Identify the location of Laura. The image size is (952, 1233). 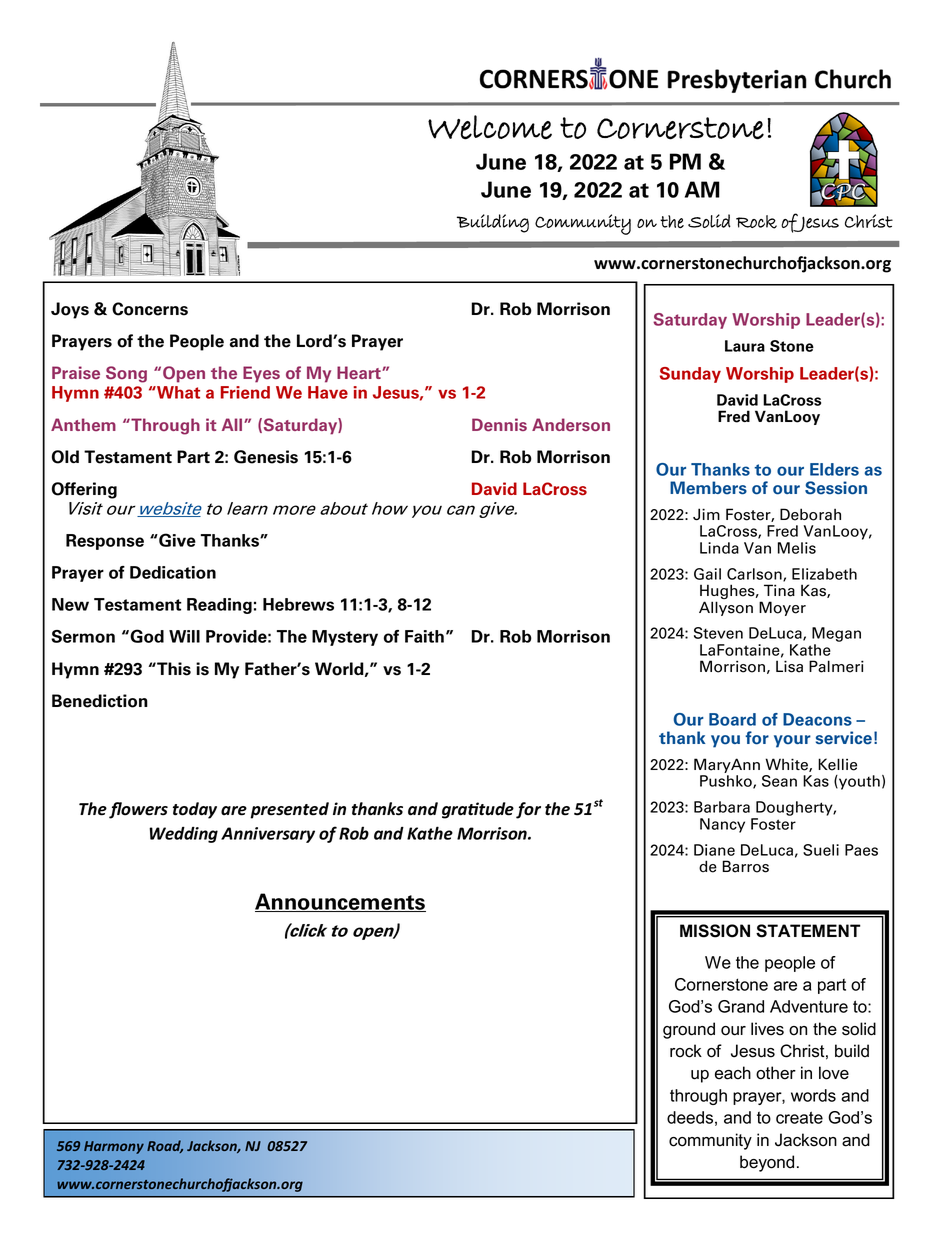
(745, 346).
